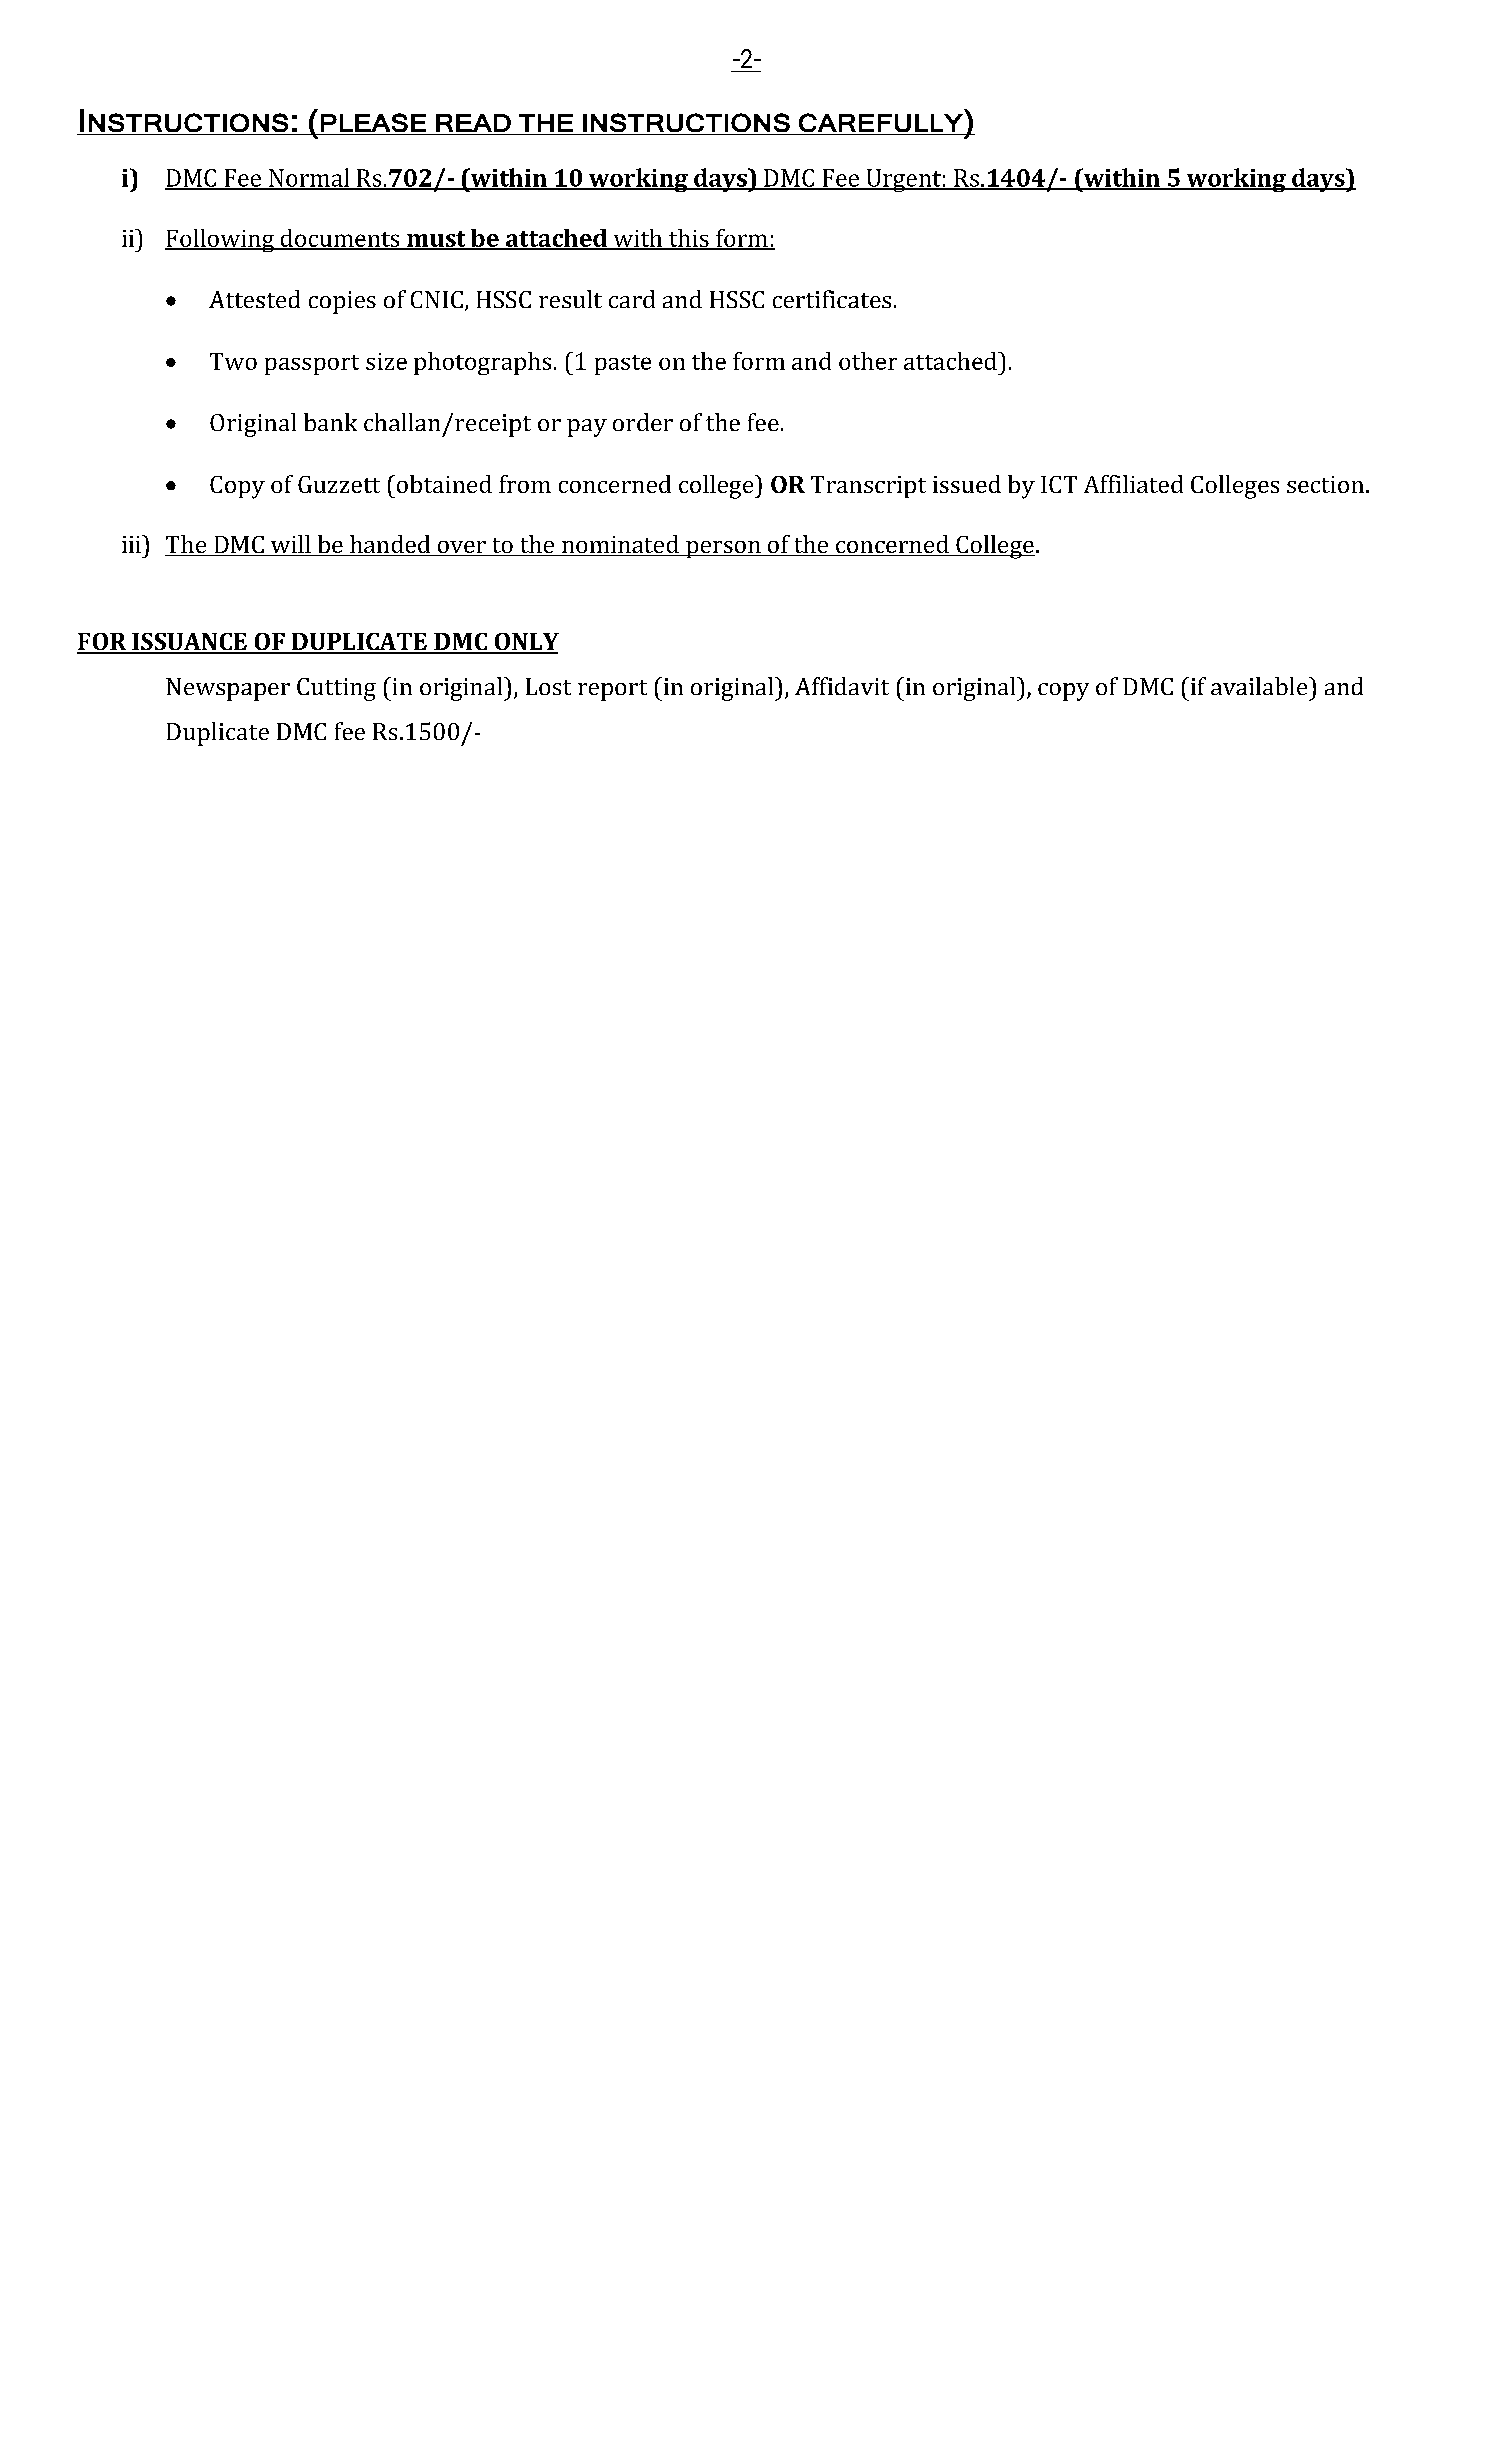 The height and width of the screenshot is (2463, 1495). What do you see at coordinates (689, 239) in the screenshot?
I see `this` at bounding box center [689, 239].
